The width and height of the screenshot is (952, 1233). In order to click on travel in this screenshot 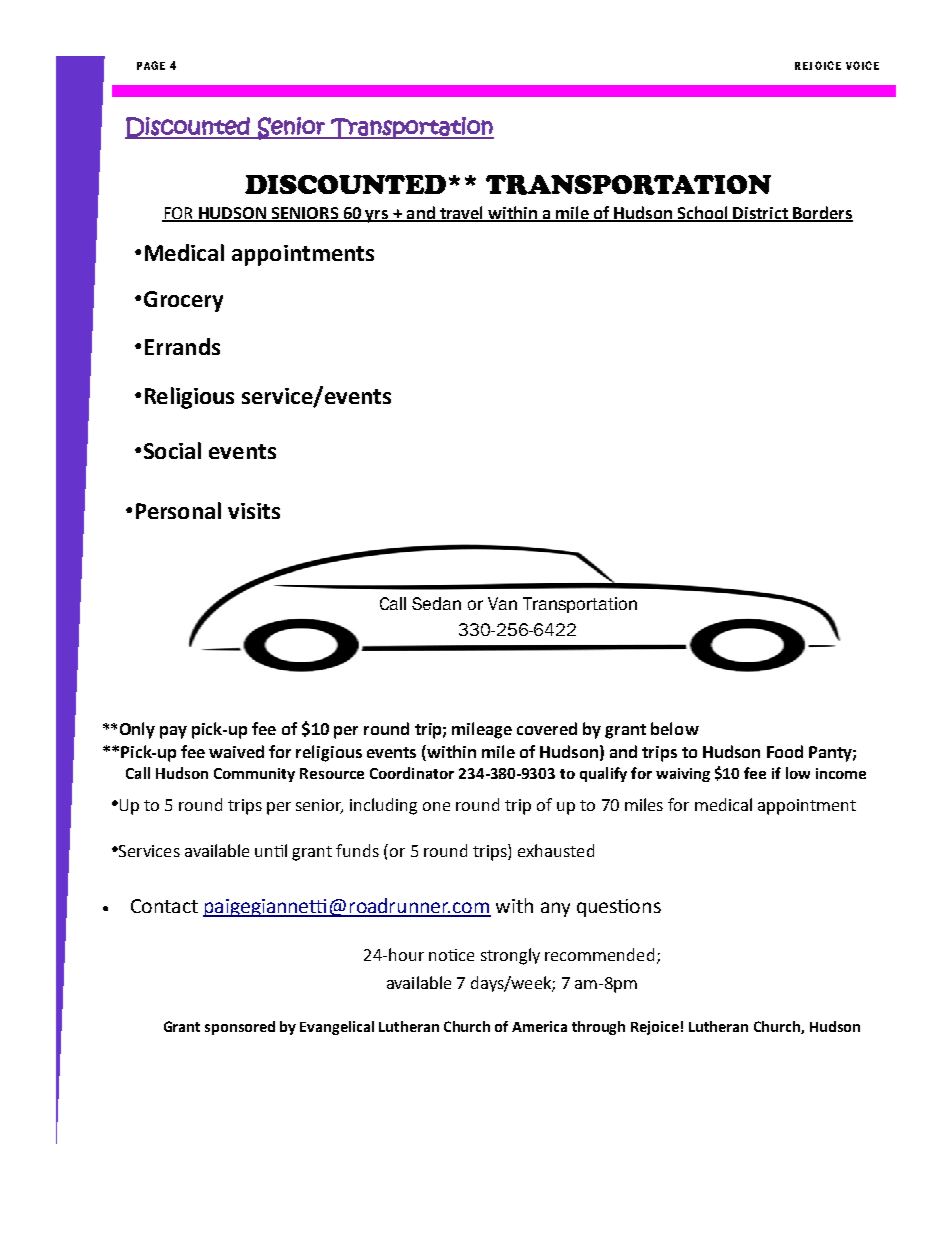, I will do `click(461, 213)`.
